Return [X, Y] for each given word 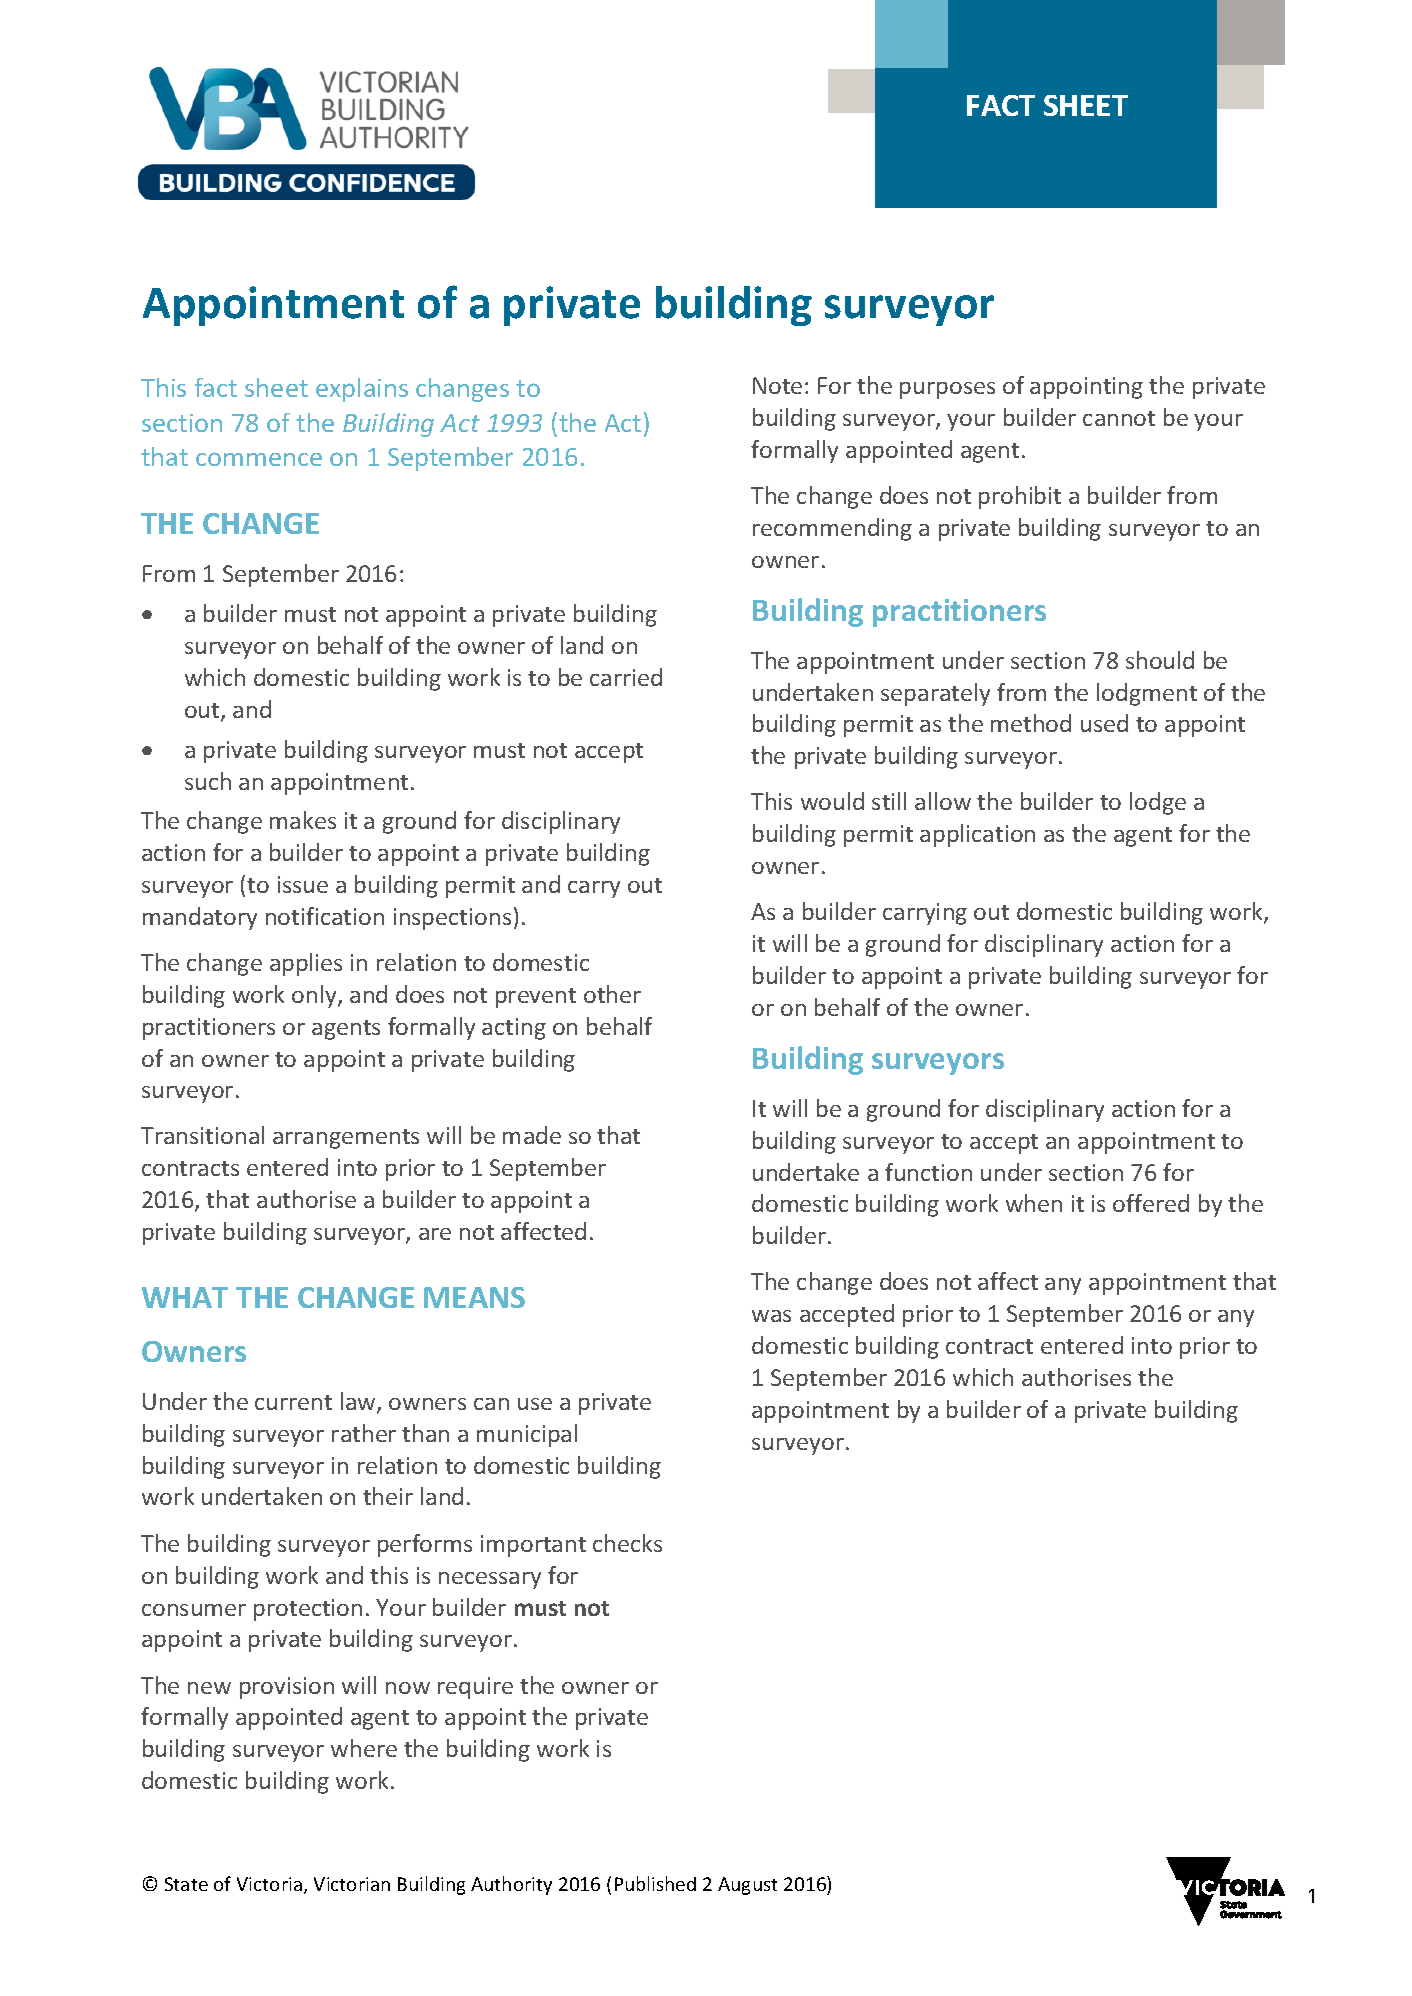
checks [627, 1543]
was [771, 1316]
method [1031, 723]
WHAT [185, 1297]
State [186, 1884]
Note [777, 385]
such [208, 781]
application [977, 835]
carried [626, 677]
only [315, 996]
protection [308, 1610]
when [1034, 1203]
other [612, 994]
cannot [1119, 418]
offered [1151, 1203]
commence [259, 459]
